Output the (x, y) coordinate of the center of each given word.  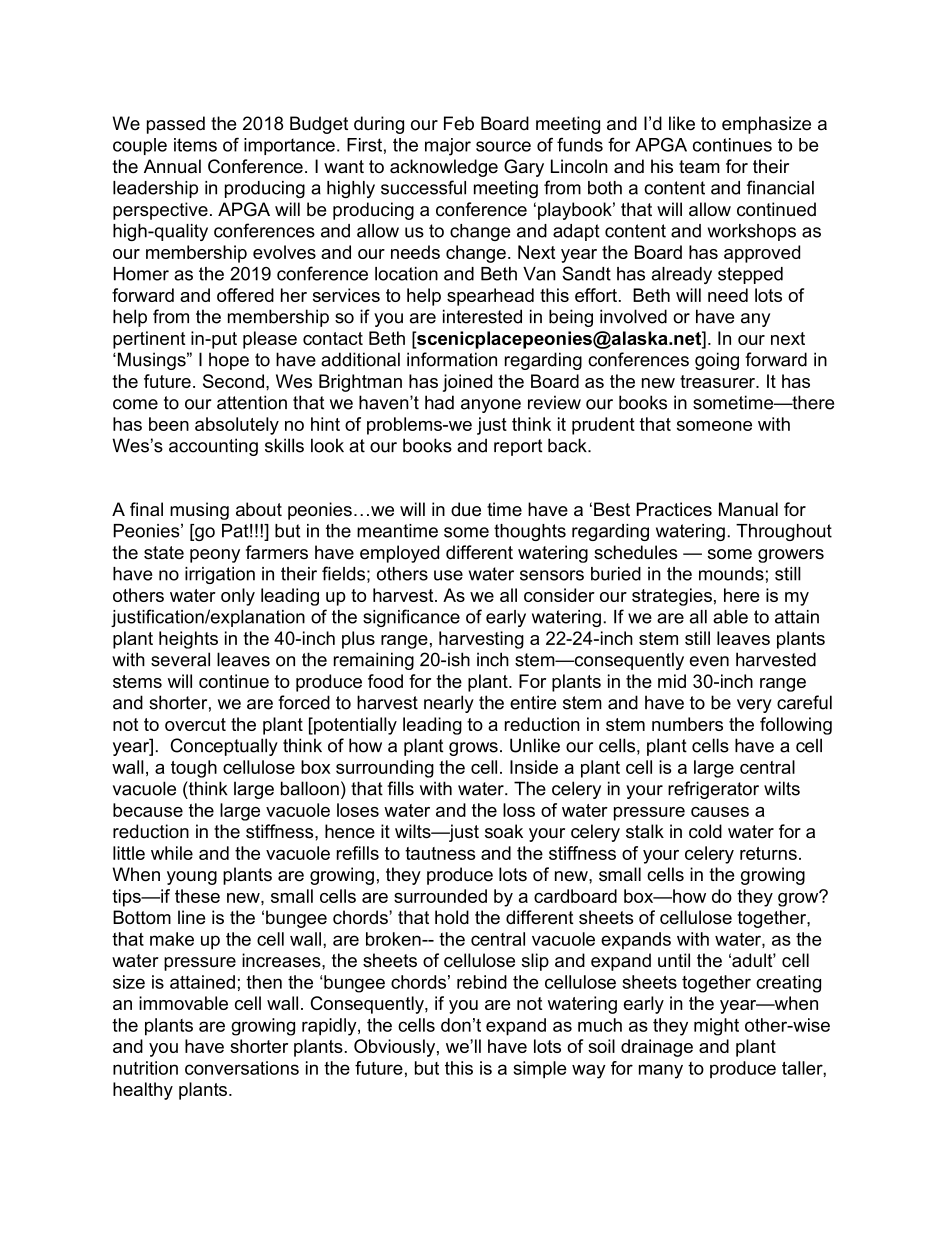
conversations (242, 1068)
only (238, 597)
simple (540, 1070)
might (716, 1027)
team (699, 167)
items (195, 145)
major (448, 147)
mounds (731, 574)
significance (411, 618)
